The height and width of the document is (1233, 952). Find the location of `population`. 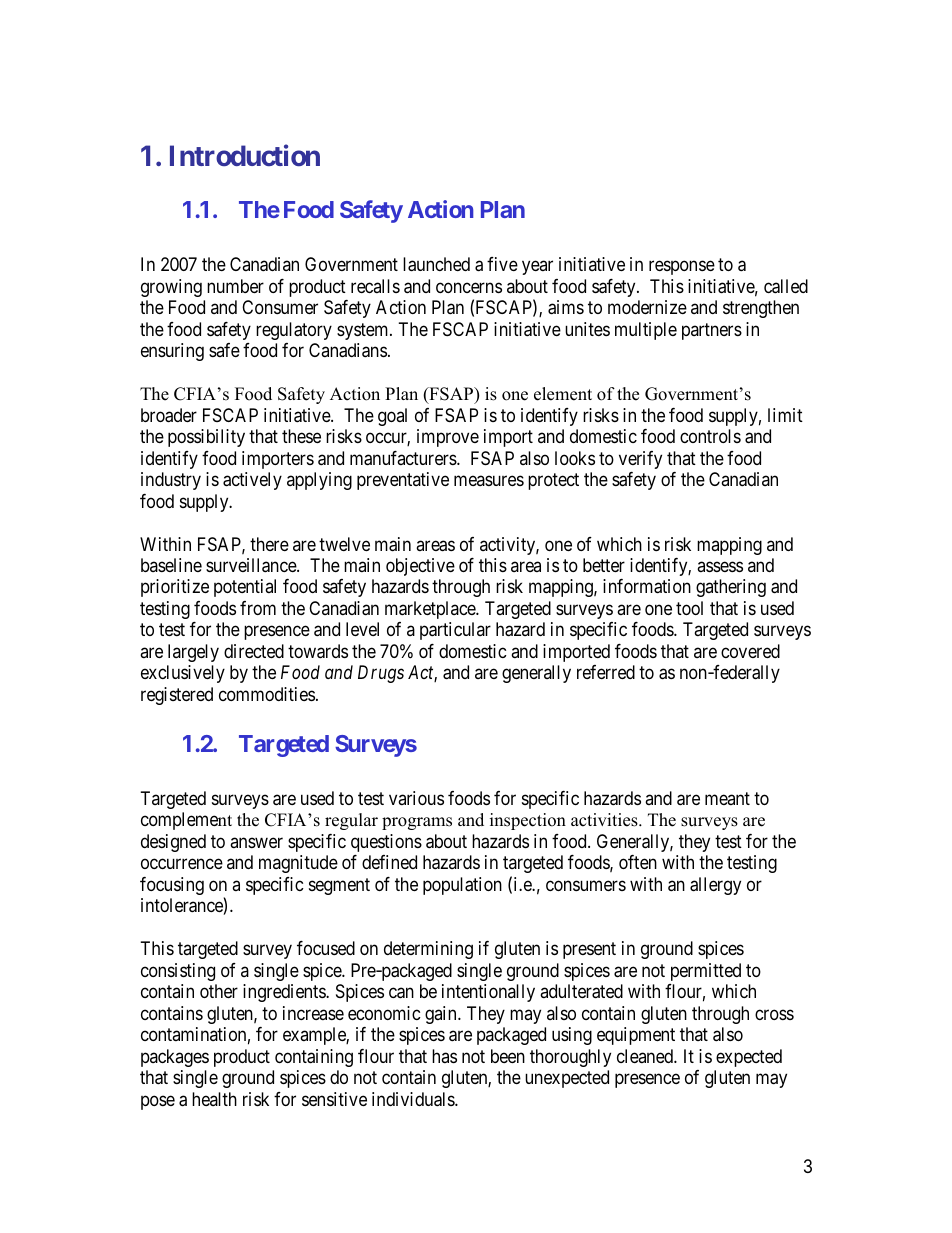

population is located at coordinates (462, 886).
